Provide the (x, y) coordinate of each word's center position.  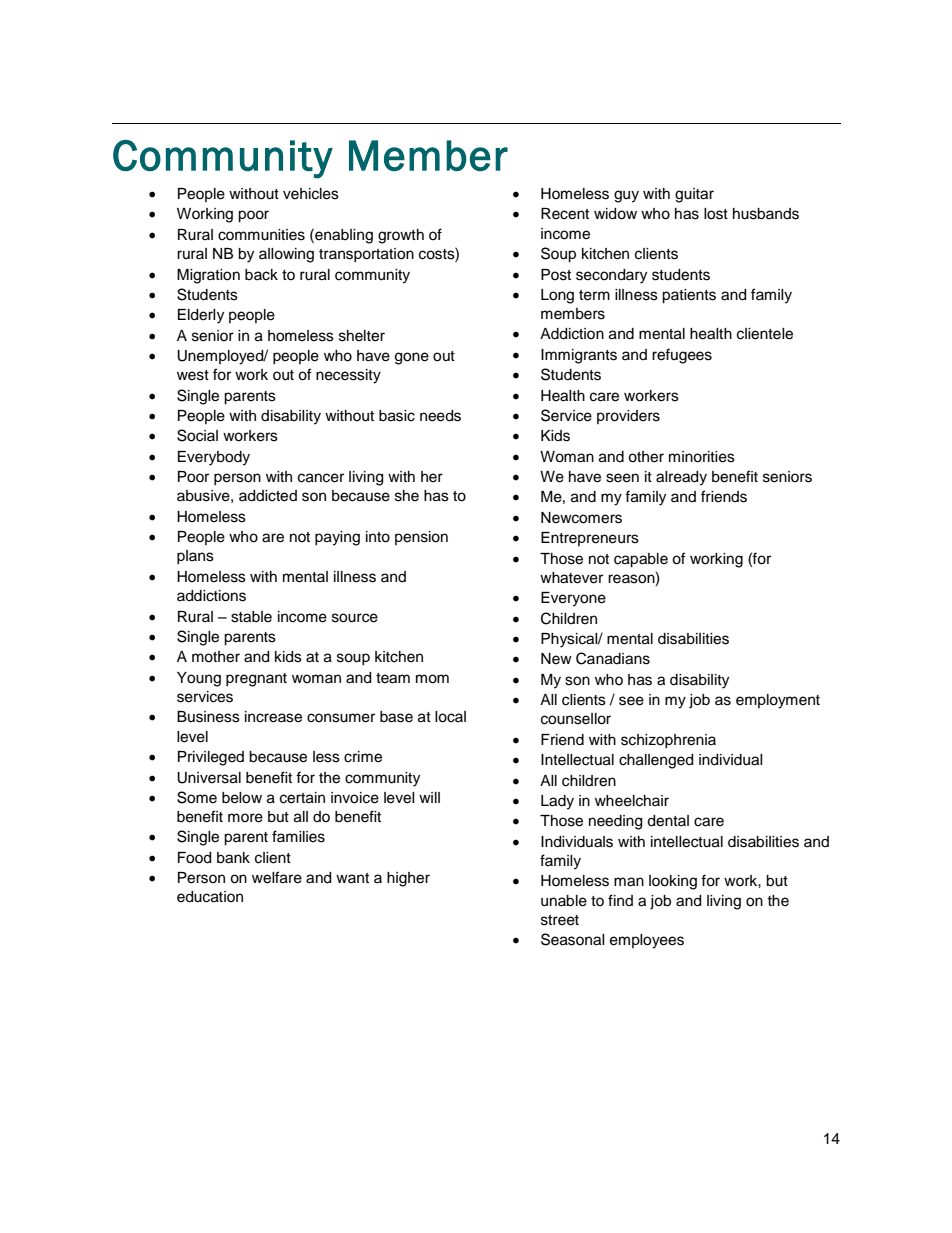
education (210, 897)
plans (195, 557)
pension (421, 538)
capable (641, 560)
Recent (565, 214)
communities (261, 235)
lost (716, 214)
